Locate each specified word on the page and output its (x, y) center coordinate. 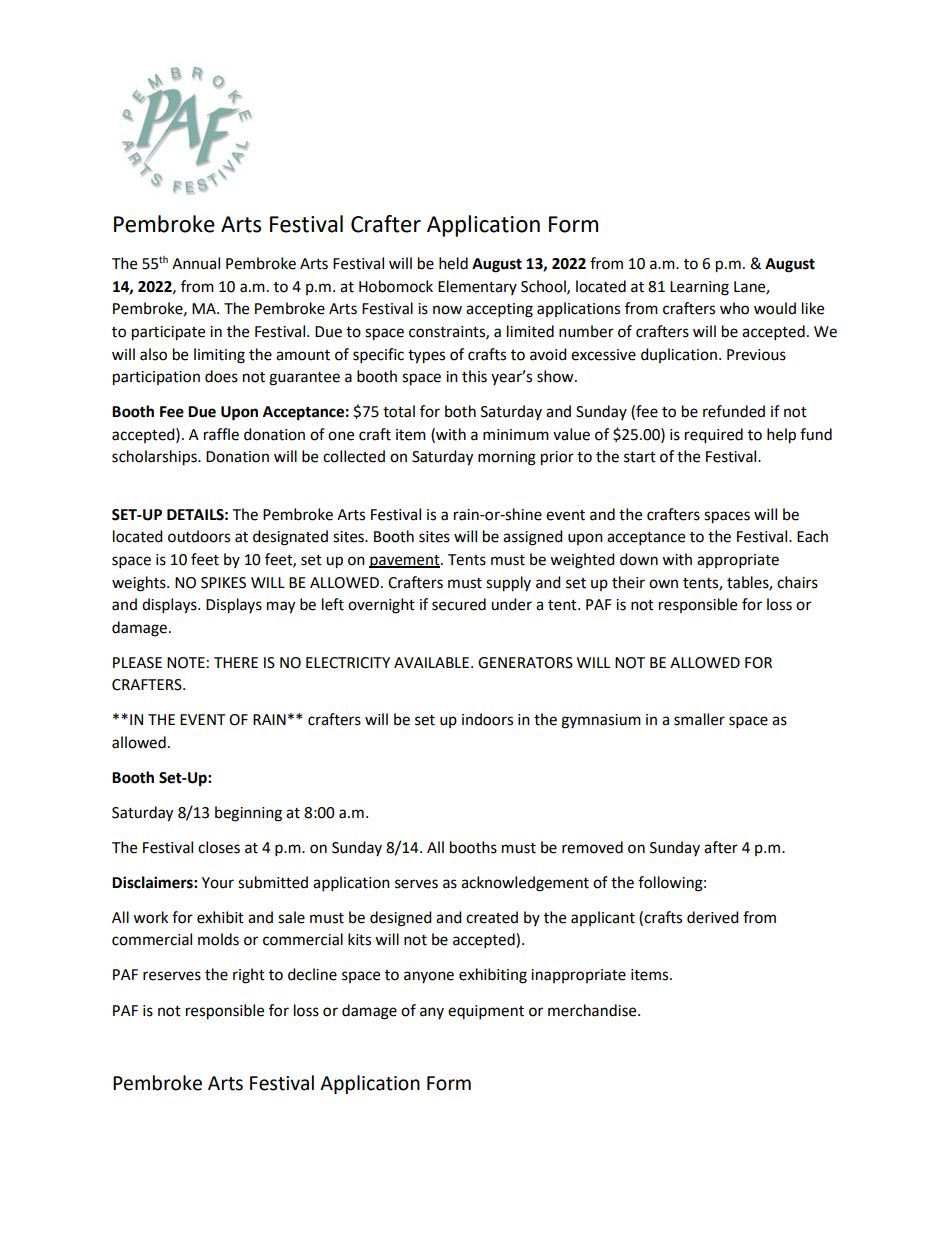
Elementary (477, 287)
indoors (487, 719)
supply (508, 584)
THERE (236, 662)
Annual (196, 263)
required (714, 436)
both (460, 411)
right (249, 976)
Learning (699, 288)
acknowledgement (525, 884)
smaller (699, 719)
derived (713, 917)
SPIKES (223, 583)
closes (219, 847)
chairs (797, 582)
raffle (221, 434)
